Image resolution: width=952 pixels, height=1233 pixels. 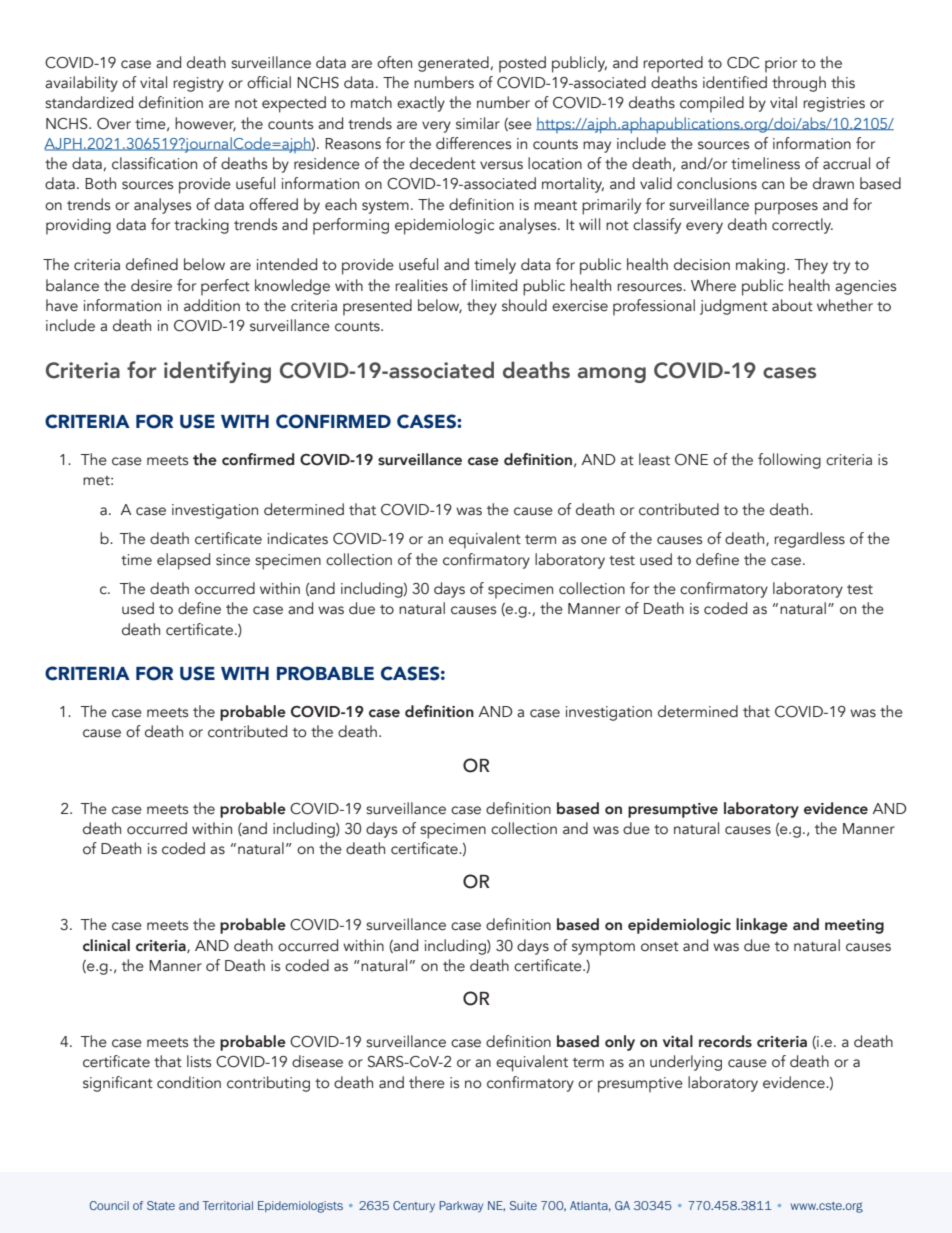 I want to click on State, so click(x=161, y=1205).
